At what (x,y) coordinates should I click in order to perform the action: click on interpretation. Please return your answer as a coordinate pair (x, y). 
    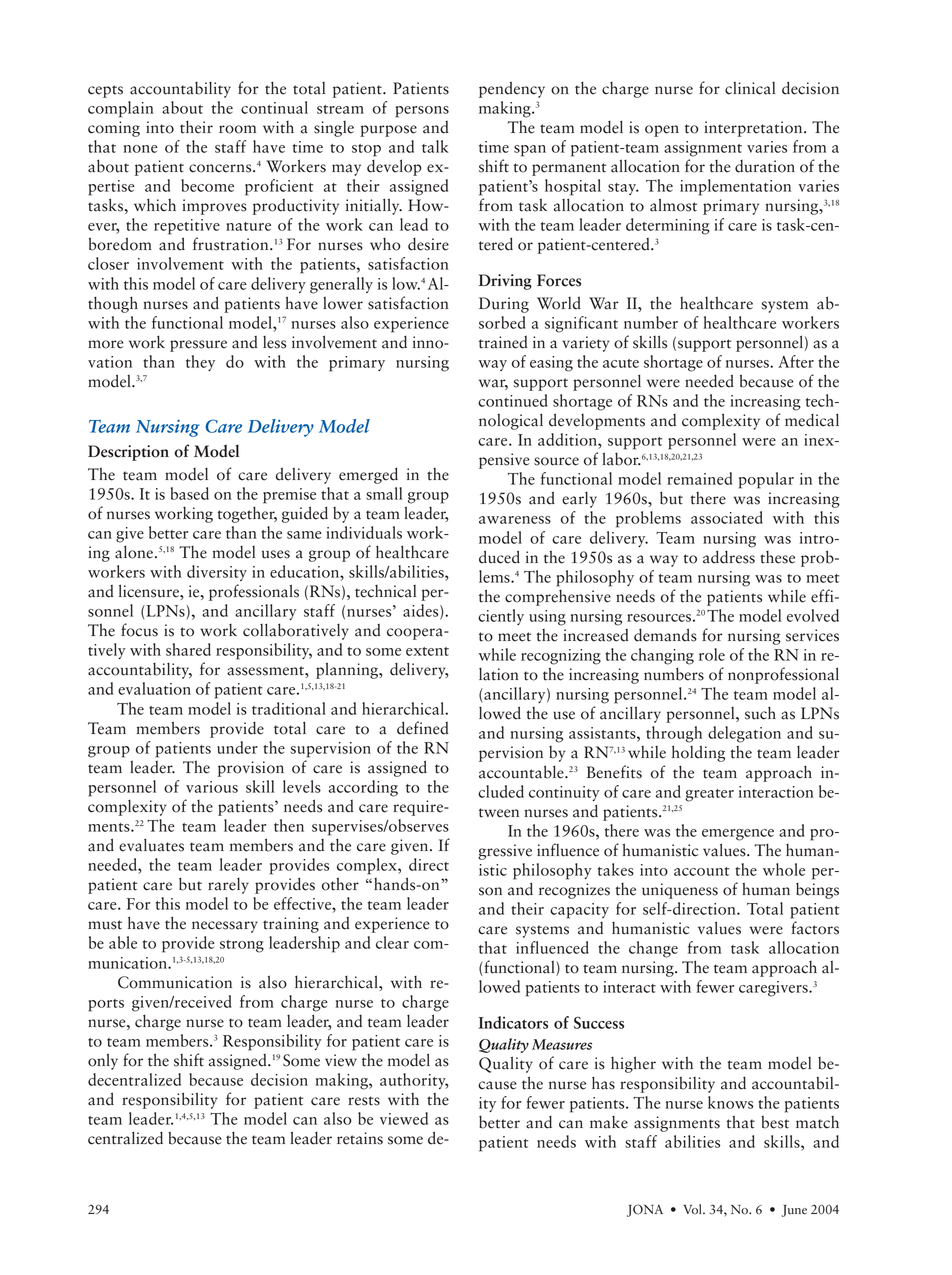
    Looking at the image, I should click on (754, 129).
